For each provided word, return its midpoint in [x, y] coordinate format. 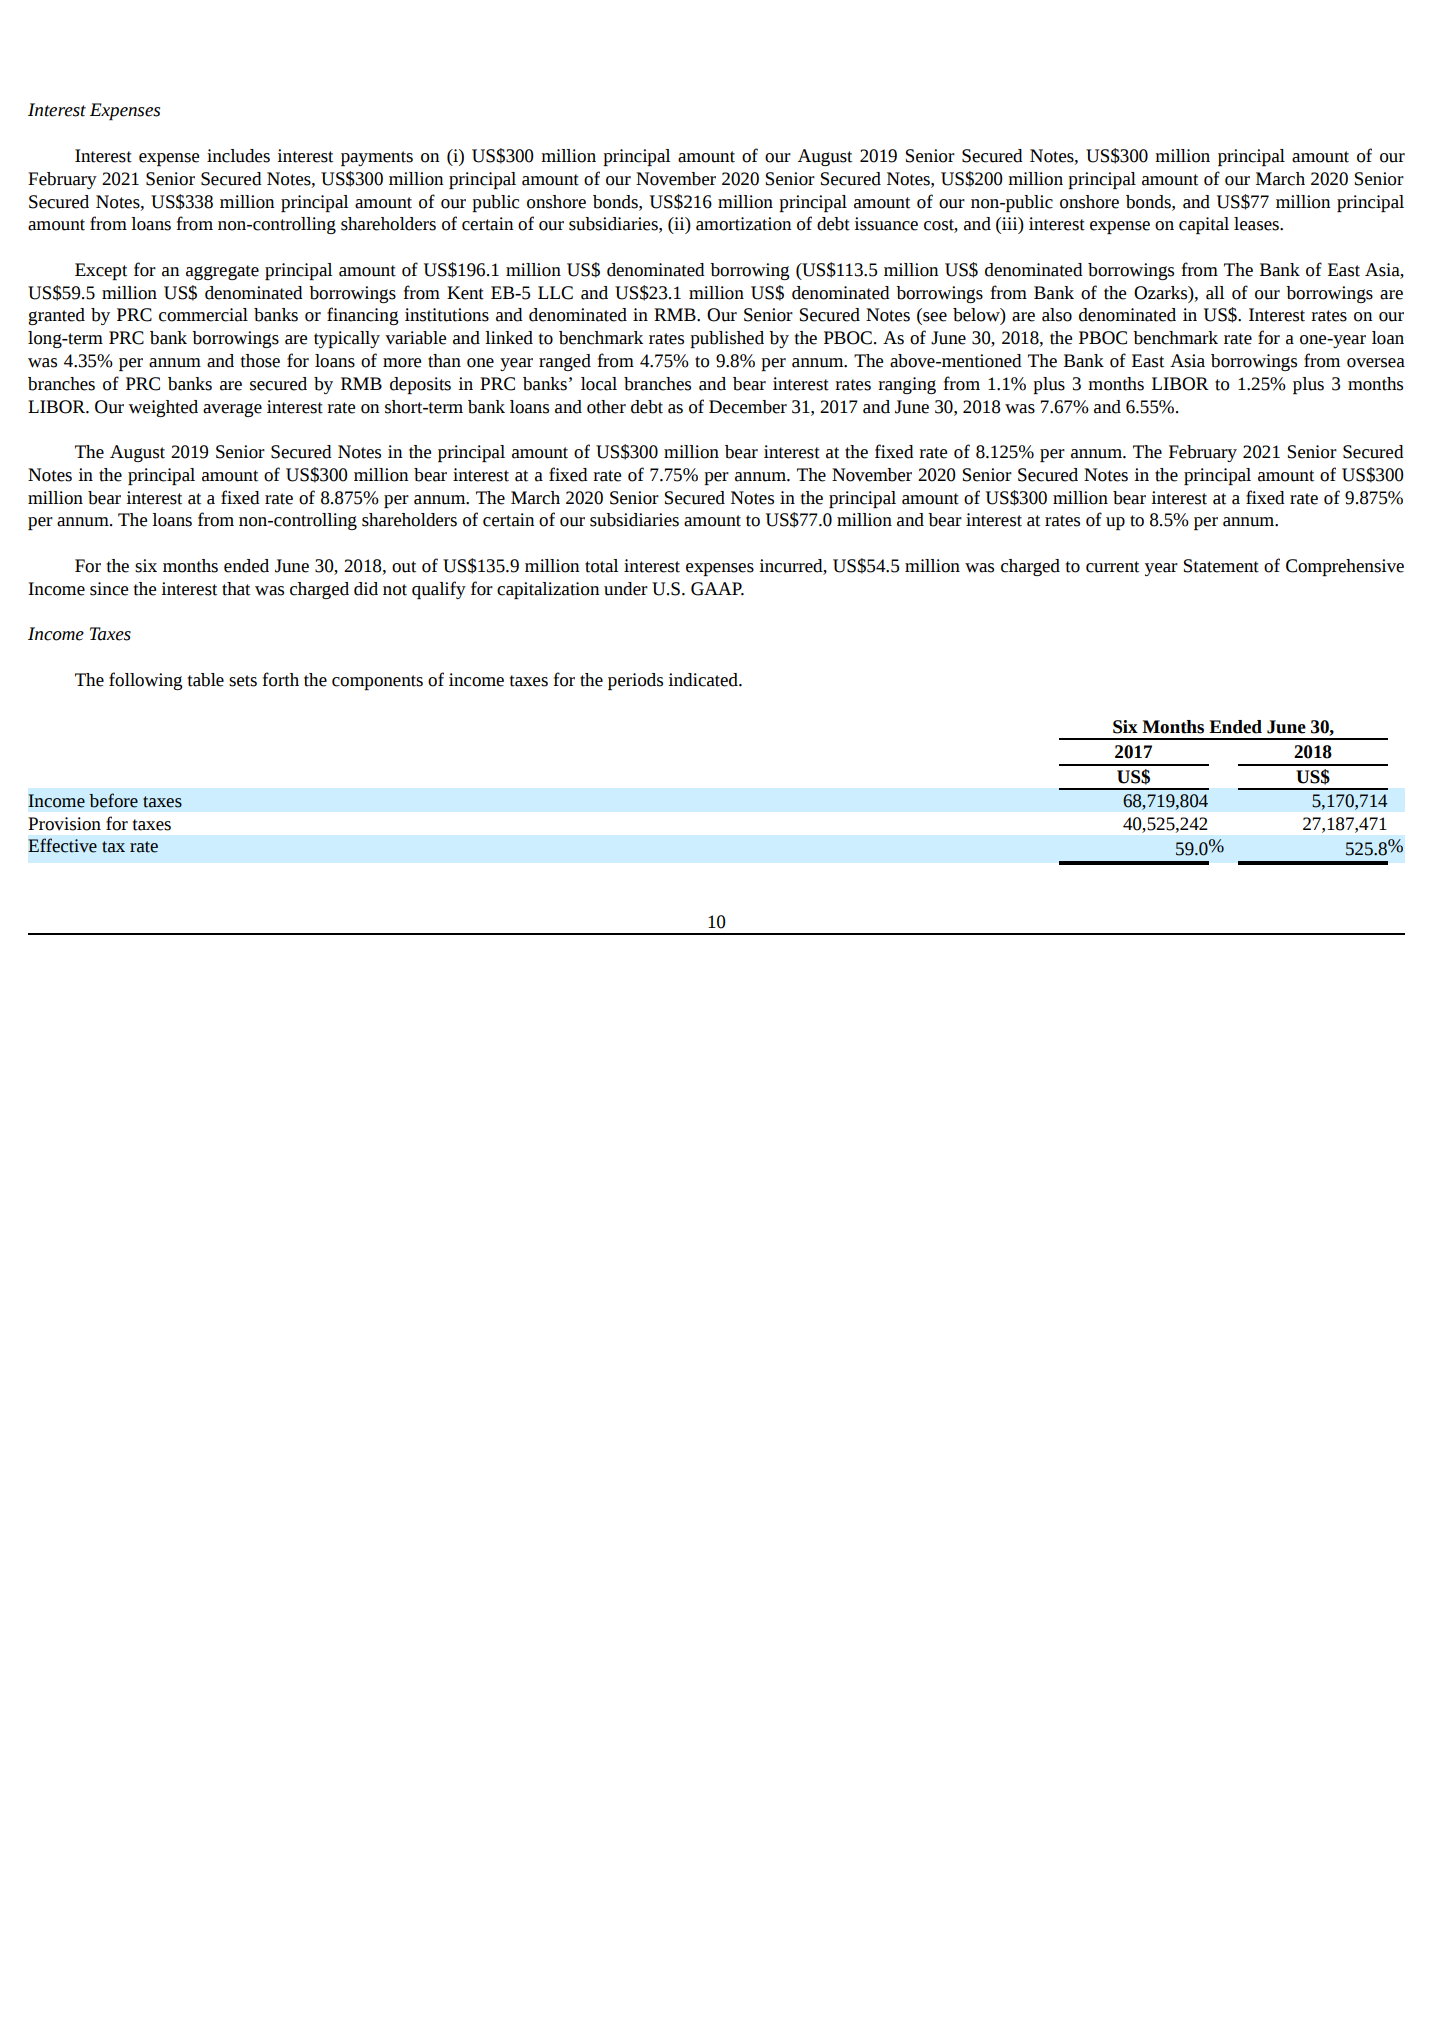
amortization [743, 224]
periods [635, 681]
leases [1257, 224]
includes [238, 156]
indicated [704, 680]
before [113, 800]
